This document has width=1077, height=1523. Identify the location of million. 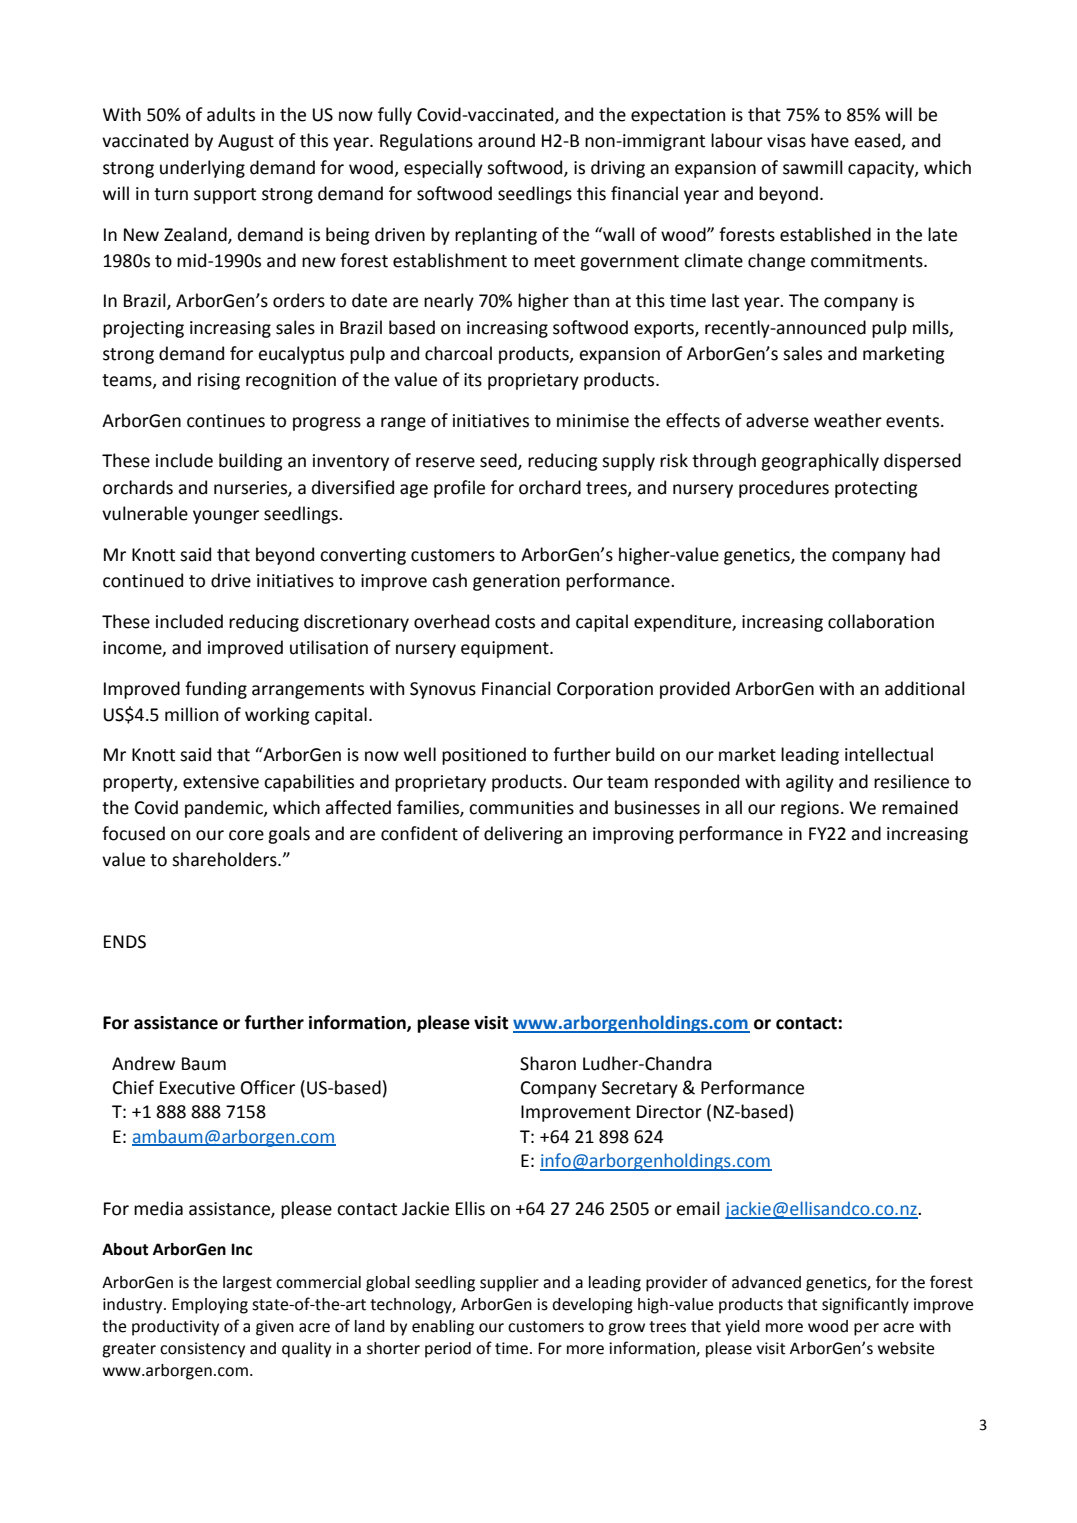
(191, 714).
